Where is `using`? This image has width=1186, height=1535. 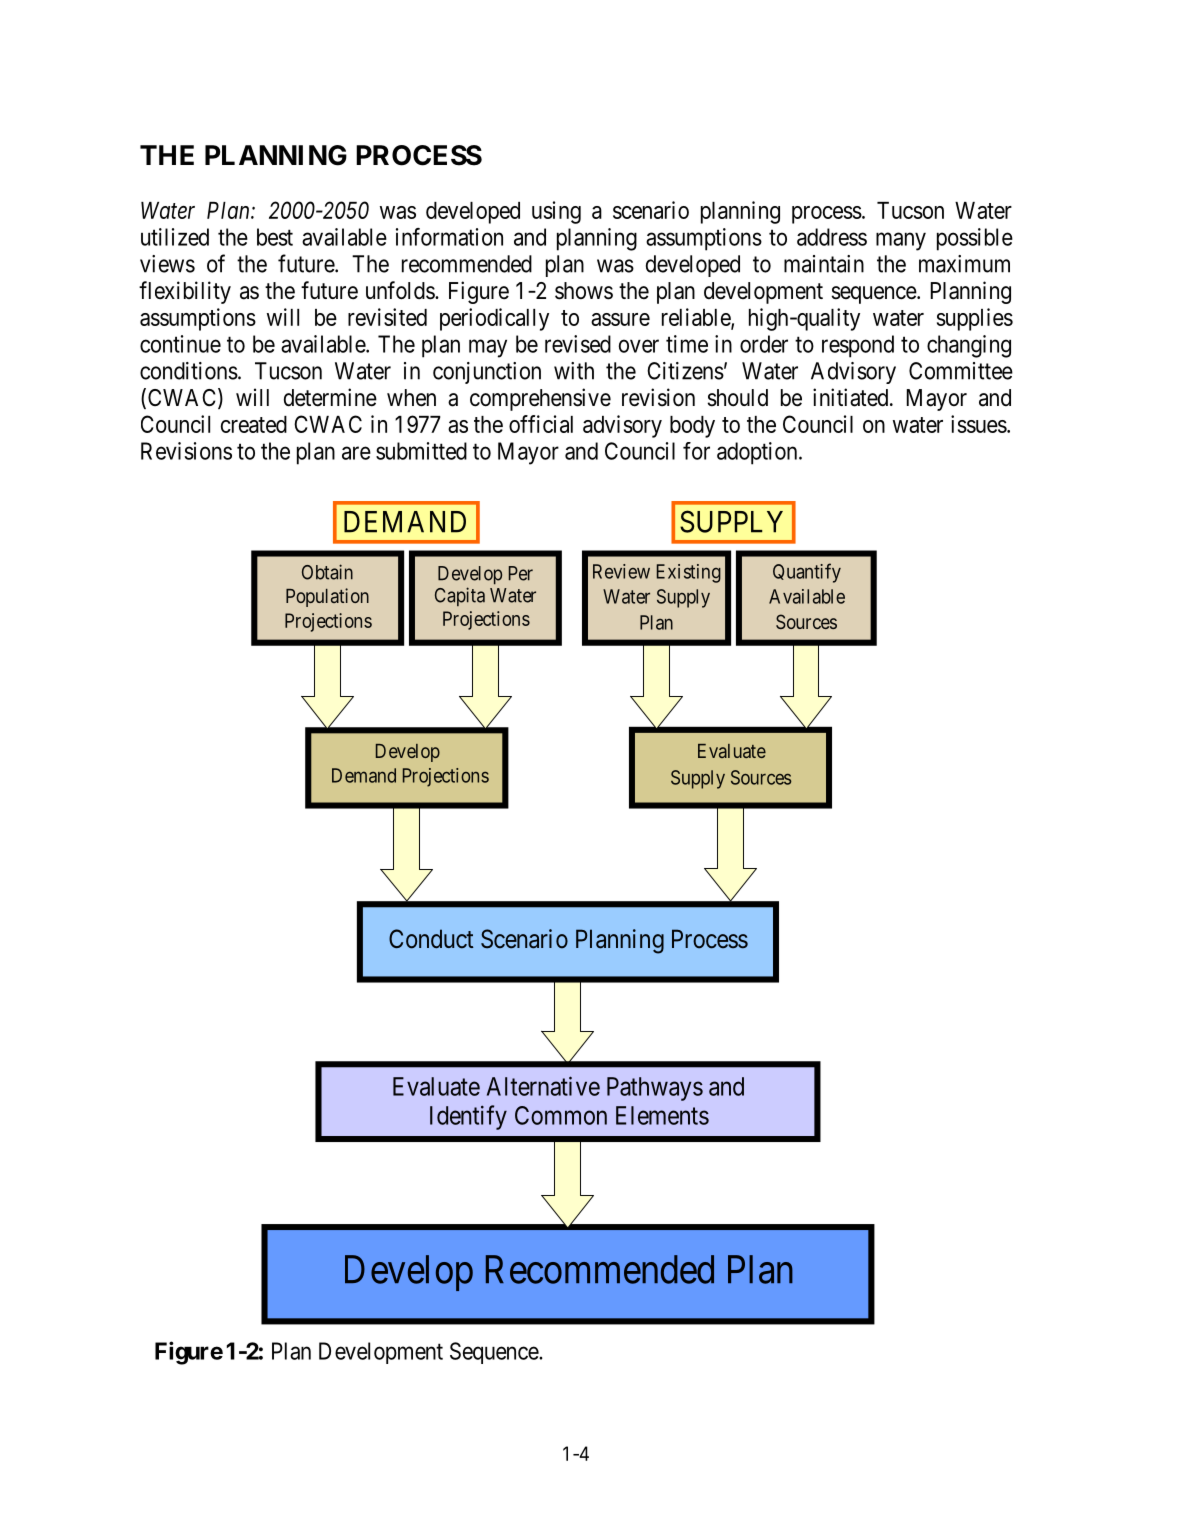
using is located at coordinates (556, 212).
